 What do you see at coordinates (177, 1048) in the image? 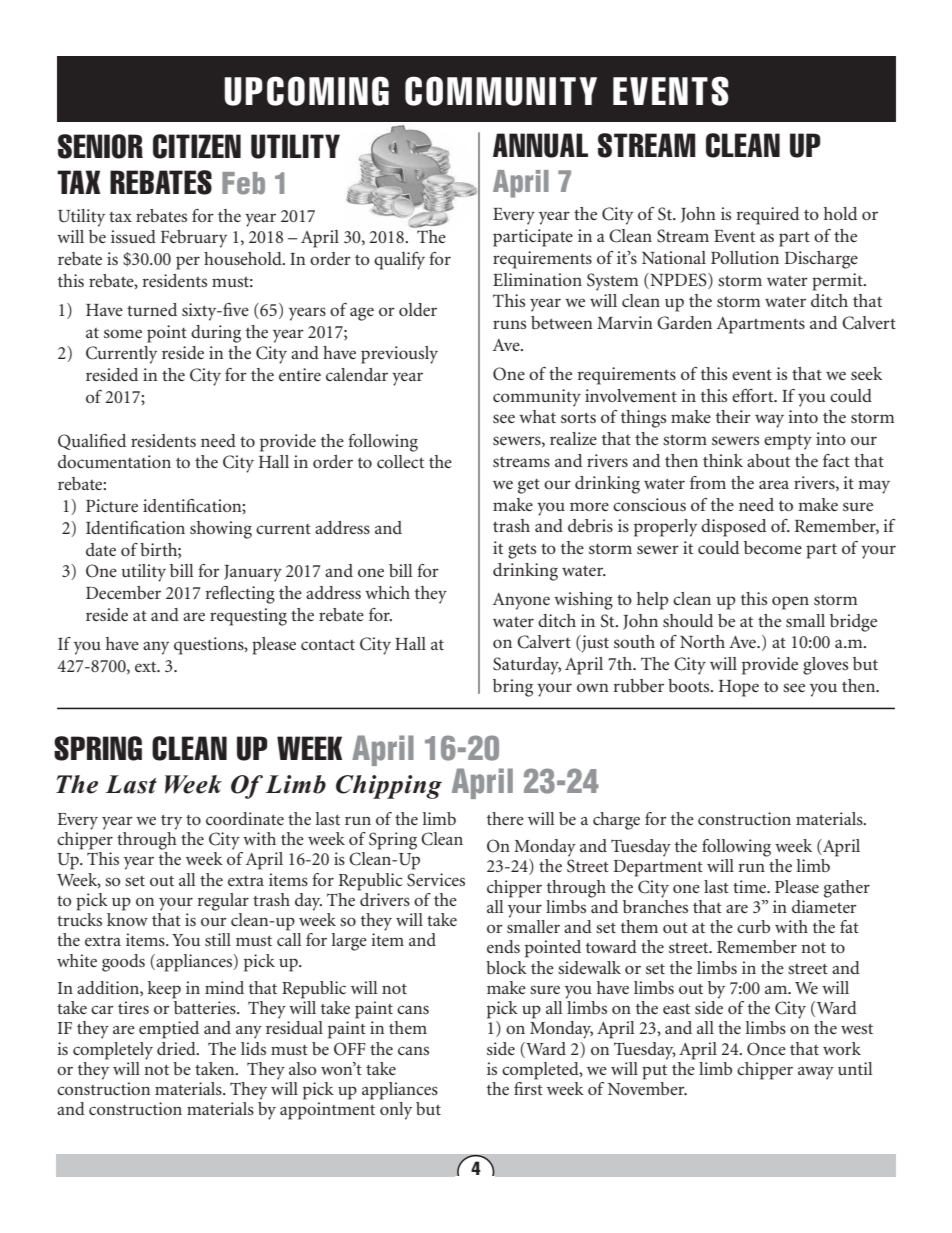
I see `dried` at bounding box center [177, 1048].
